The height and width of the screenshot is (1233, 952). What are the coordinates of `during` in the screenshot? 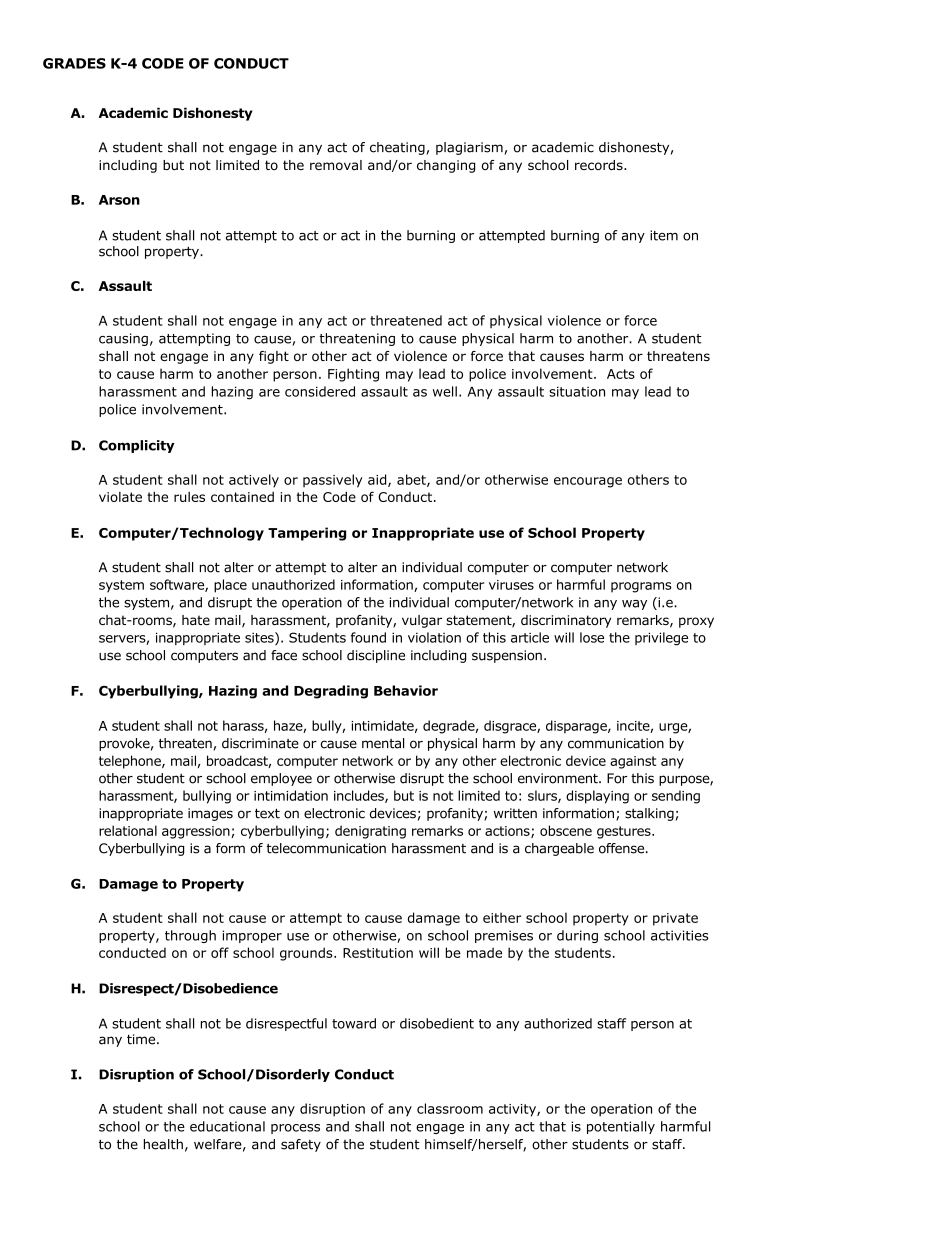 It's located at (577, 936).
